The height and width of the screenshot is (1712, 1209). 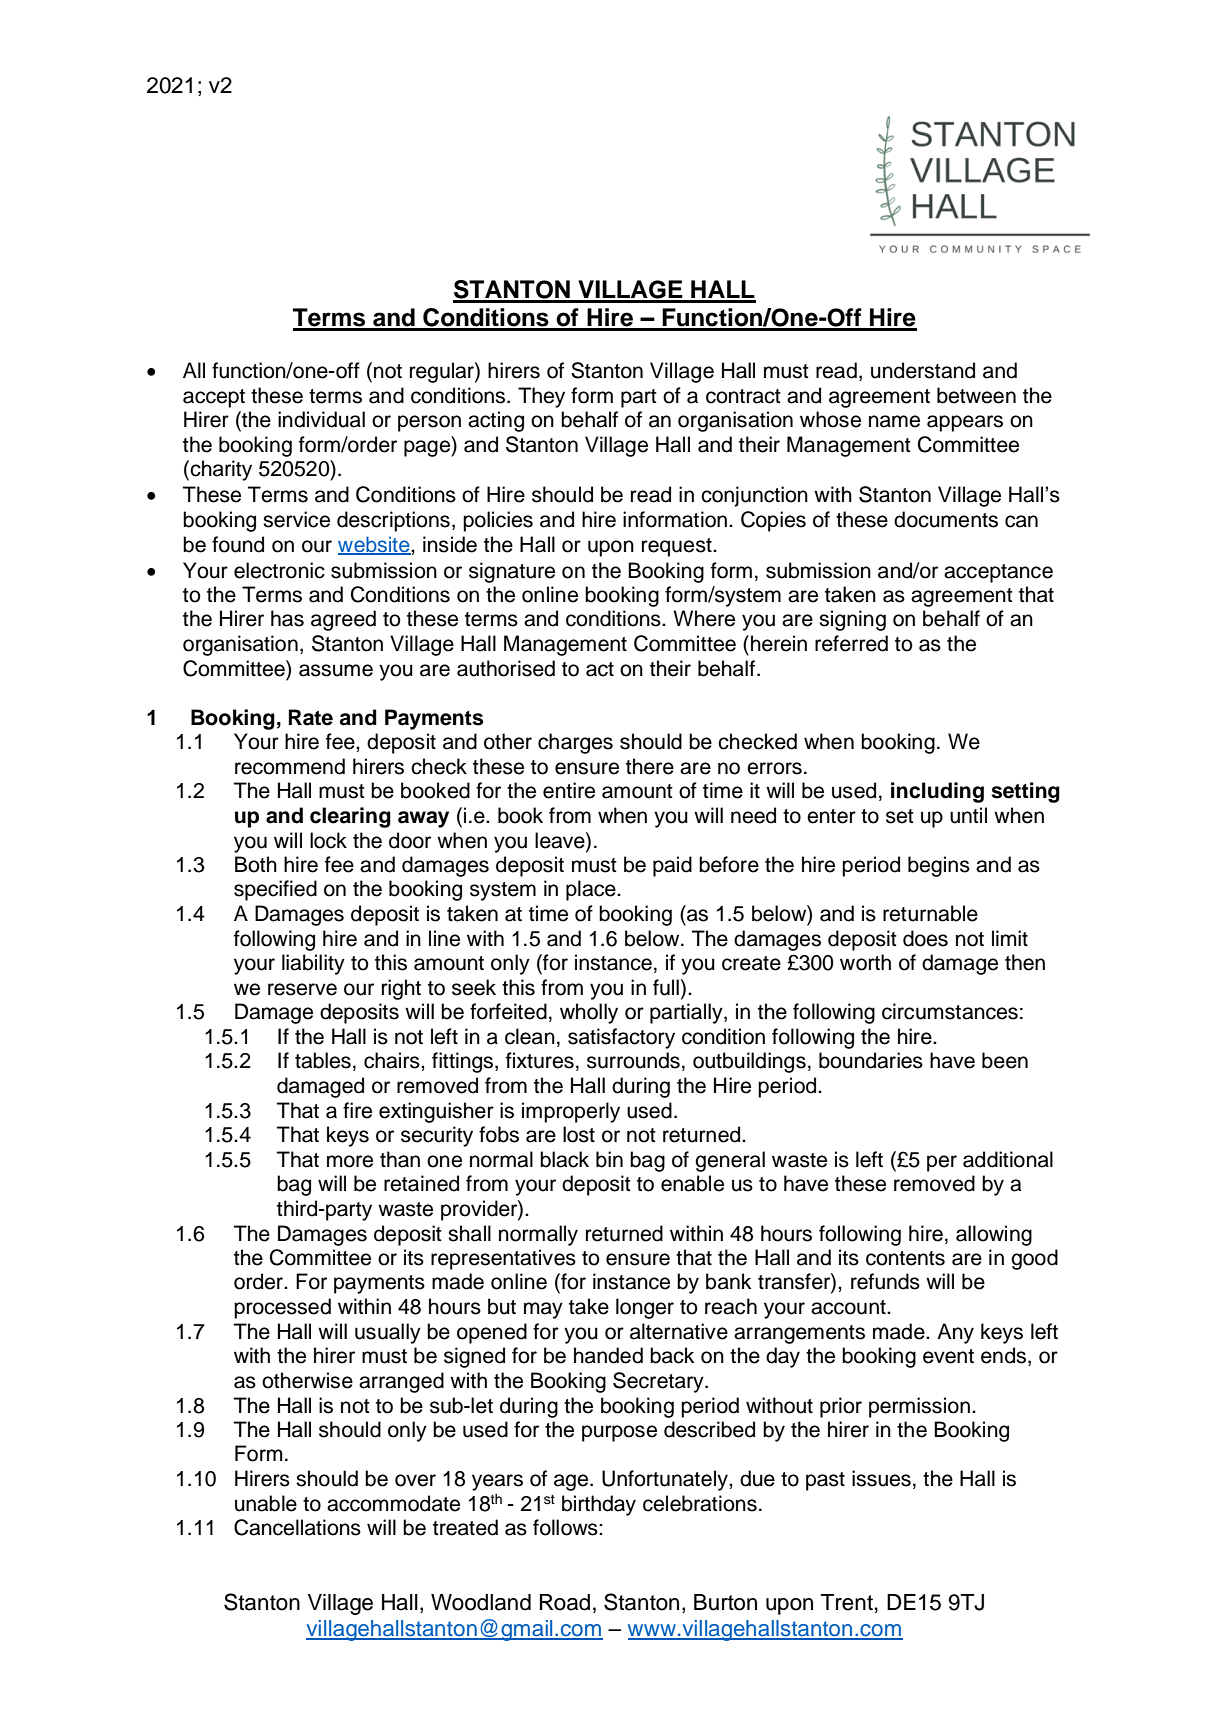 What do you see at coordinates (847, 1602) in the screenshot?
I see `Trent` at bounding box center [847, 1602].
